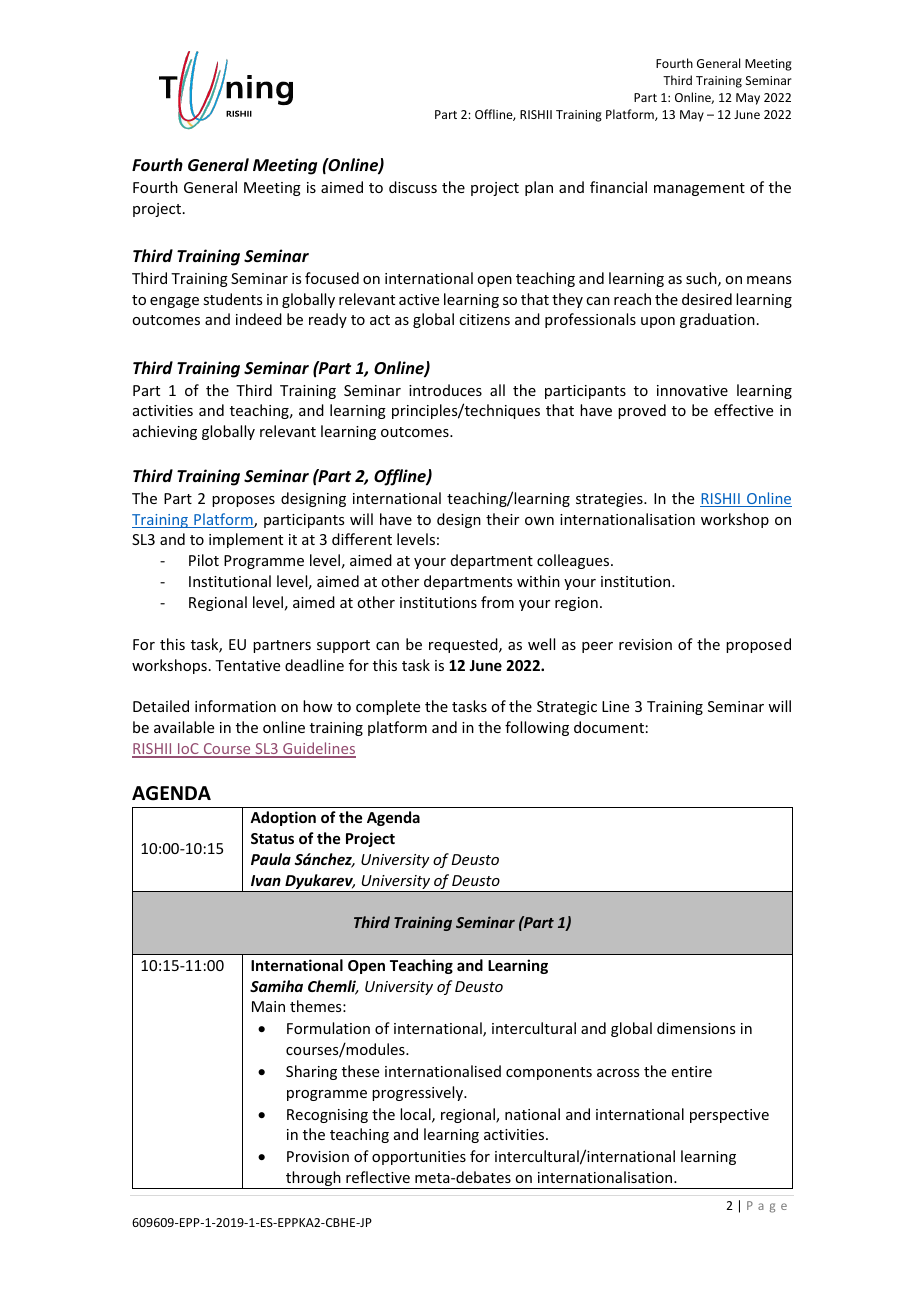  Describe the element at coordinates (502, 519) in the screenshot. I see `their` at that location.
